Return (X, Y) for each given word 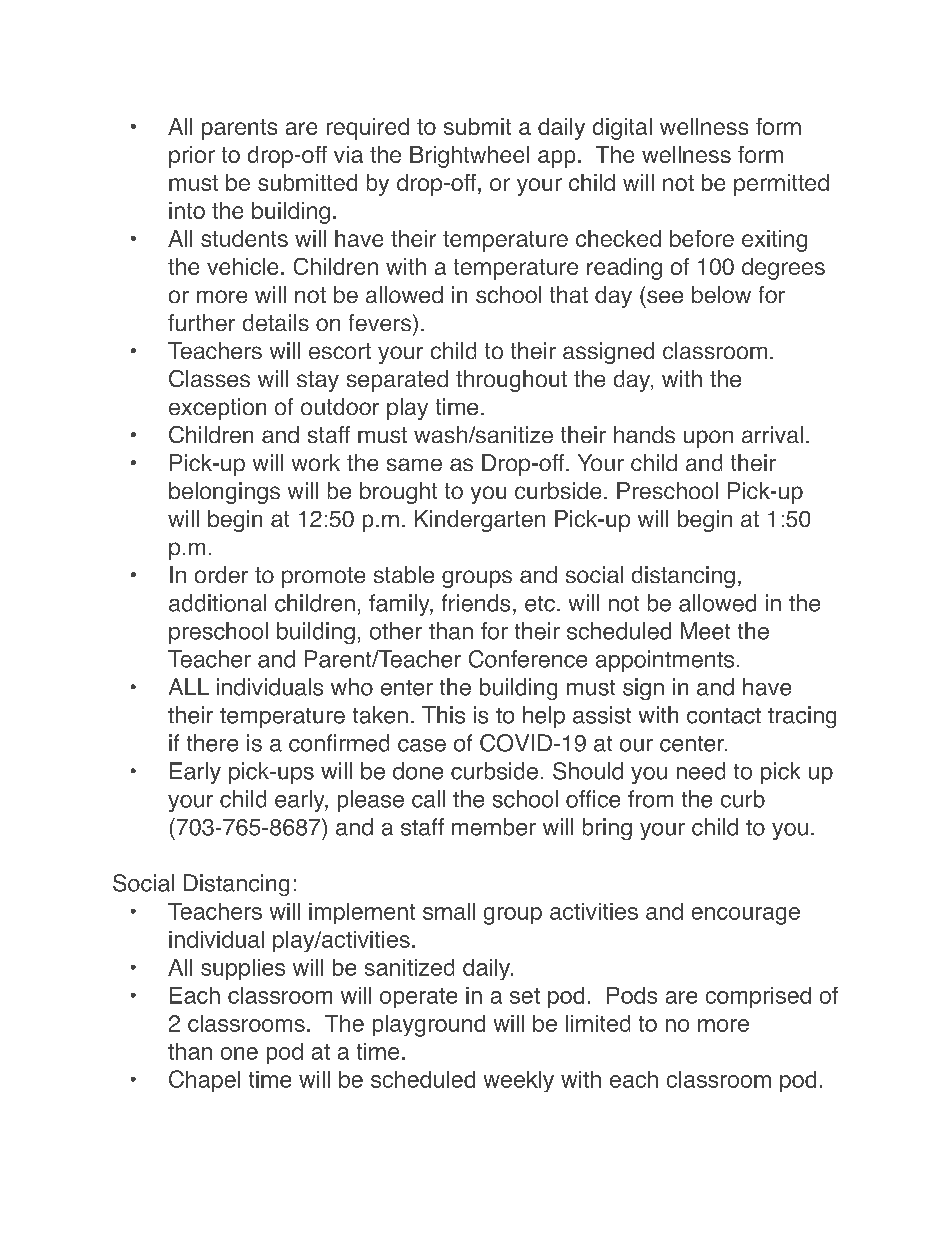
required (368, 129)
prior (192, 157)
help (544, 717)
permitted (781, 185)
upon (708, 439)
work (316, 462)
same (414, 464)
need (701, 771)
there (212, 743)
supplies (243, 969)
